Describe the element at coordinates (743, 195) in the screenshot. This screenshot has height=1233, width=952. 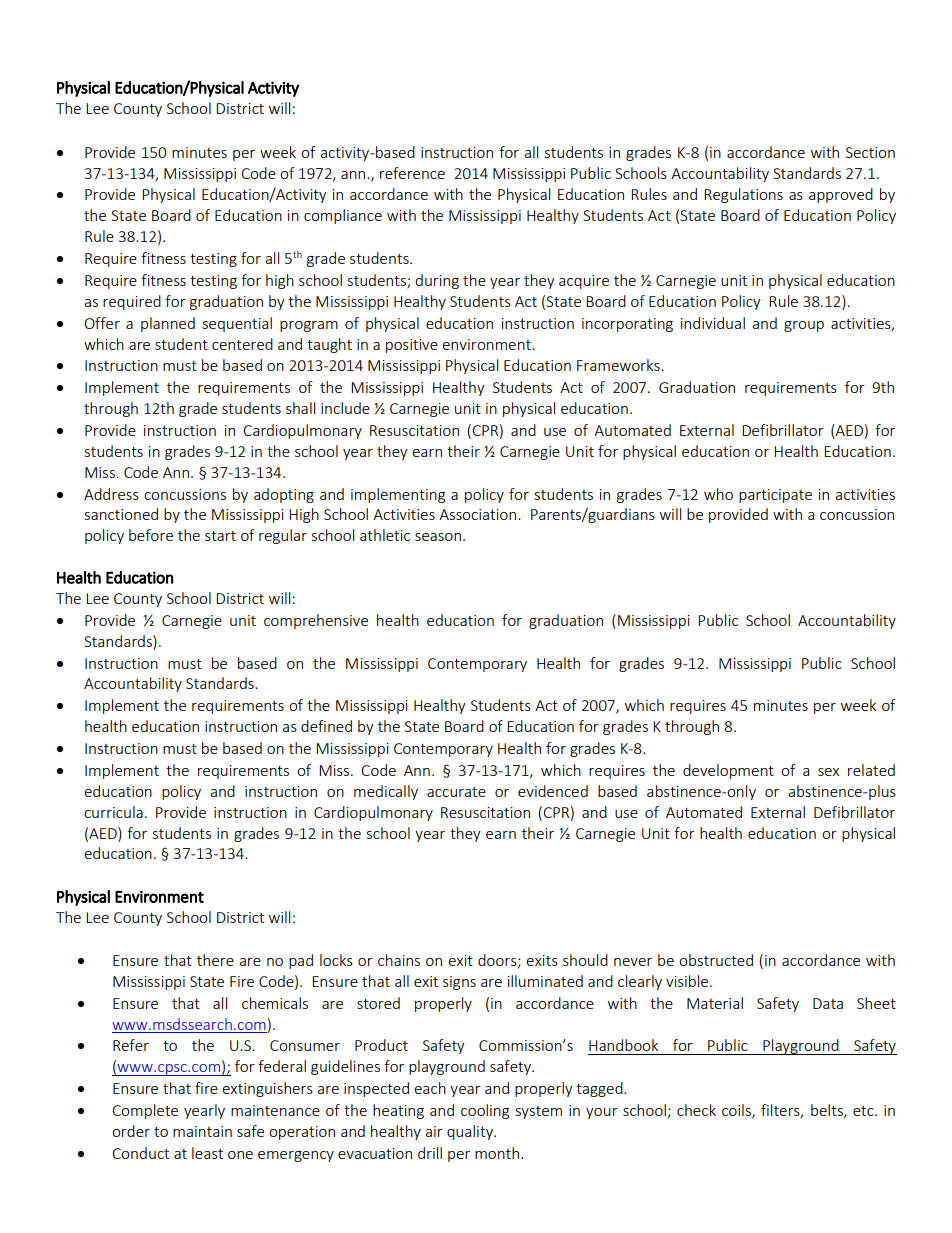
I see `Regulations` at that location.
